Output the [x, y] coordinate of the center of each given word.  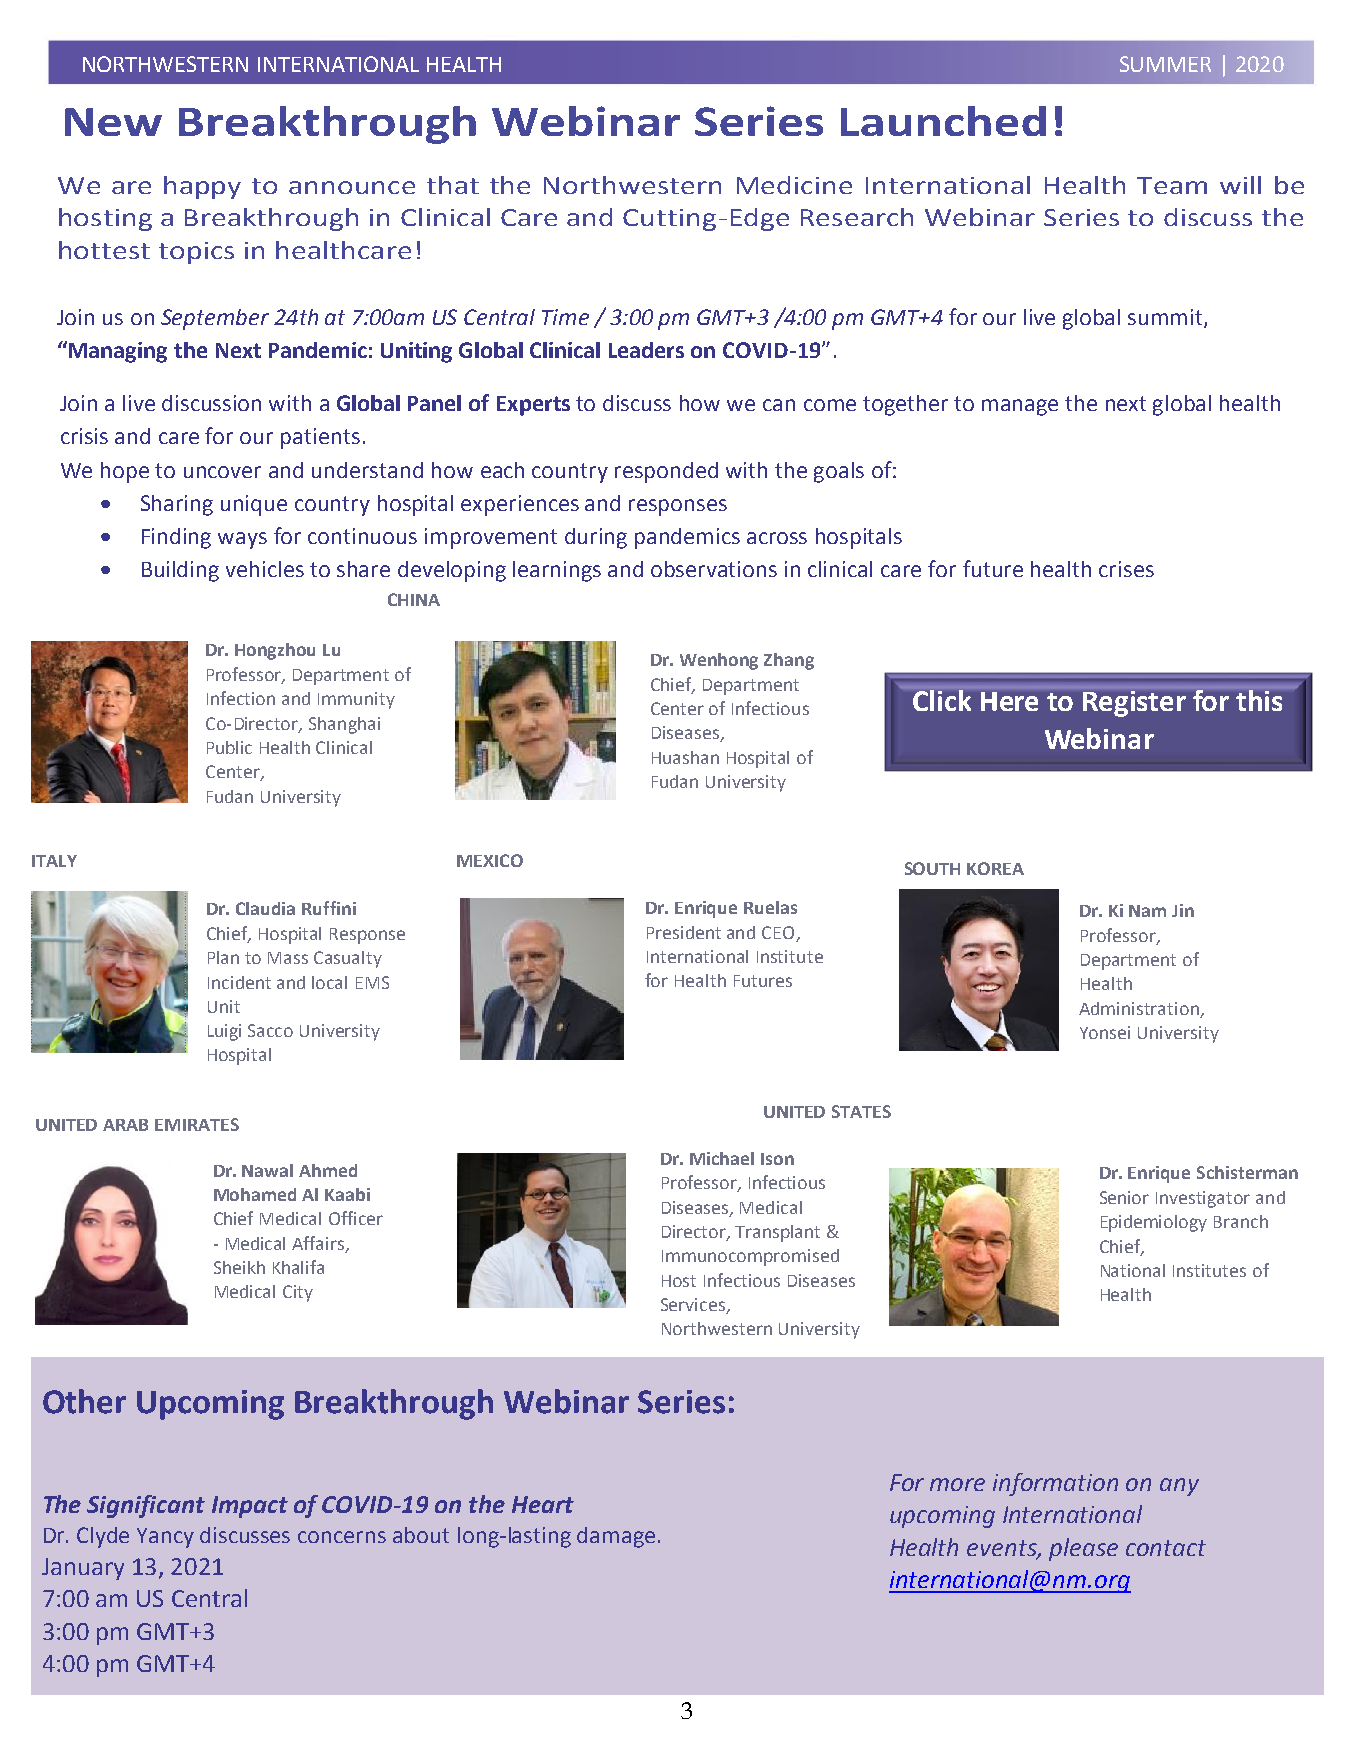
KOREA [995, 868]
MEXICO [490, 860]
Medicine [794, 185]
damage [616, 1537]
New [113, 122]
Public [229, 747]
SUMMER [1165, 64]
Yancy [165, 1538]
